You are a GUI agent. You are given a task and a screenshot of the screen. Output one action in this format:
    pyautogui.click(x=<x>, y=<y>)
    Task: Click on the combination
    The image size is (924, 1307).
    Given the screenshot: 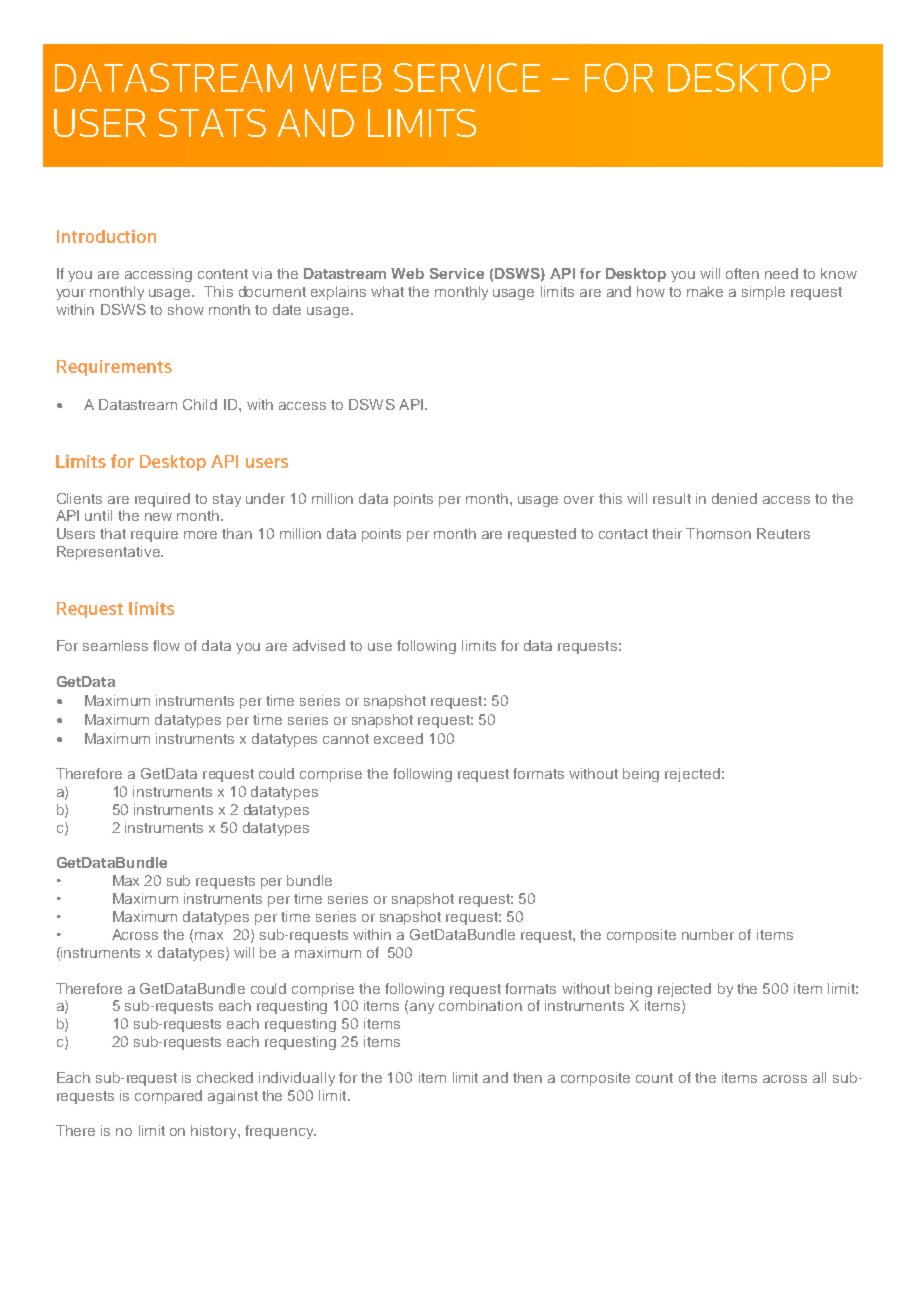 What is the action you would take?
    pyautogui.click(x=480, y=1005)
